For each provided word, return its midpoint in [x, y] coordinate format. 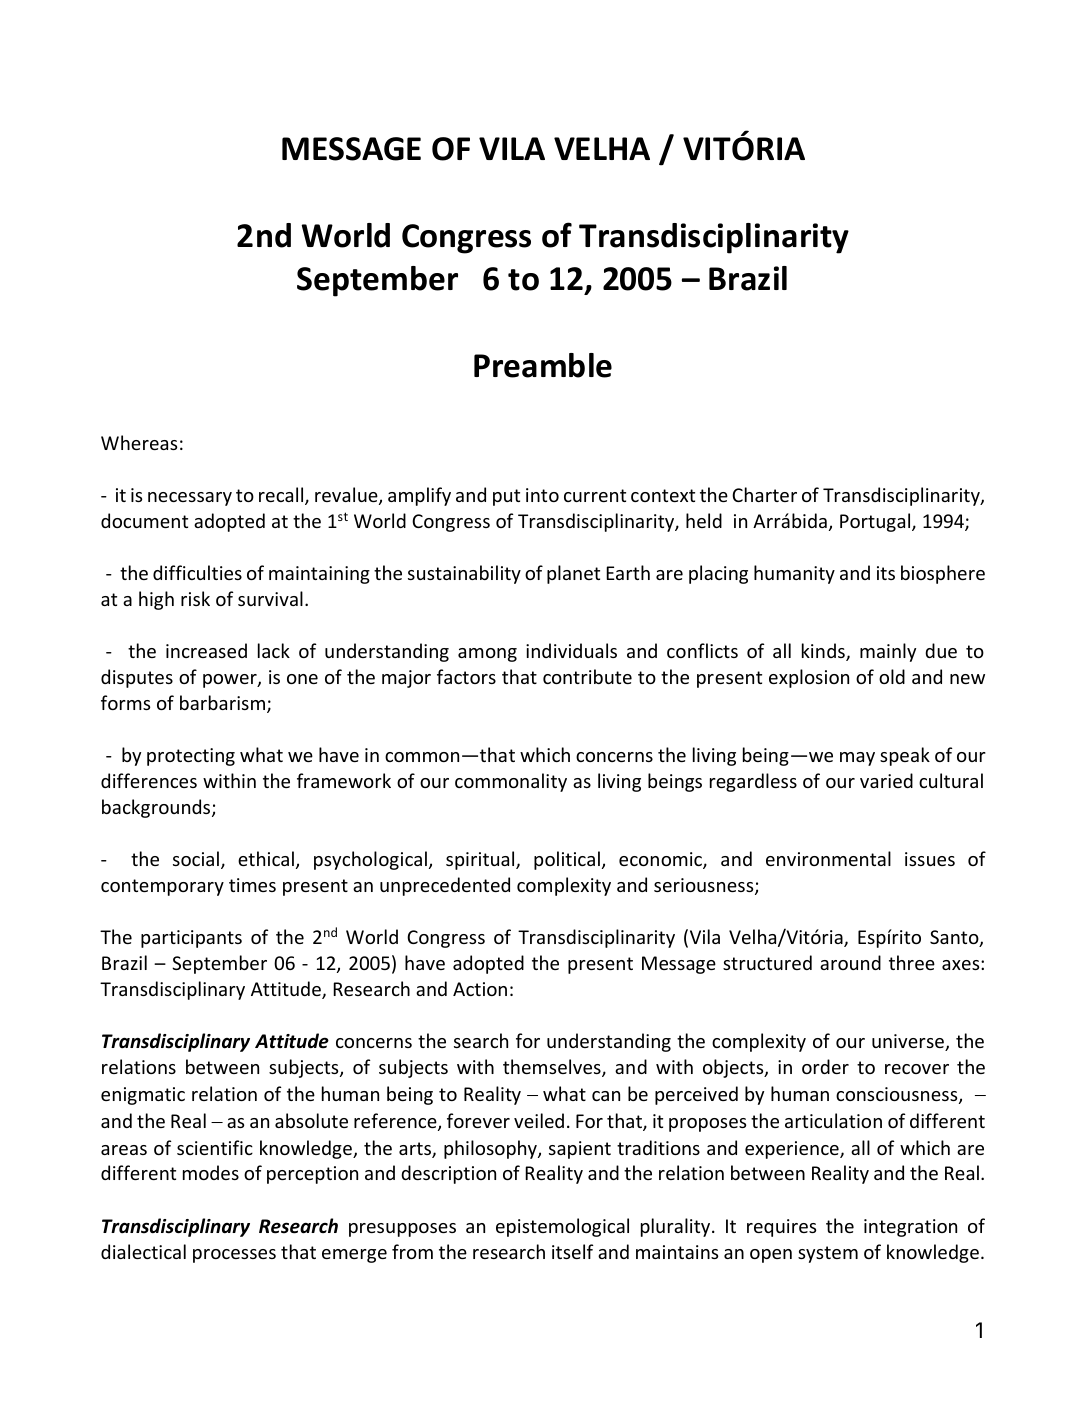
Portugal [876, 522]
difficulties [197, 572]
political [567, 860]
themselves [553, 1068]
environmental [828, 858]
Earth [628, 572]
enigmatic [143, 1096]
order [825, 1066]
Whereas [139, 442]
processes [234, 1256]
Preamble [543, 365]
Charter [764, 494]
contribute [587, 676]
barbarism [224, 704]
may [857, 759]
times [252, 885]
